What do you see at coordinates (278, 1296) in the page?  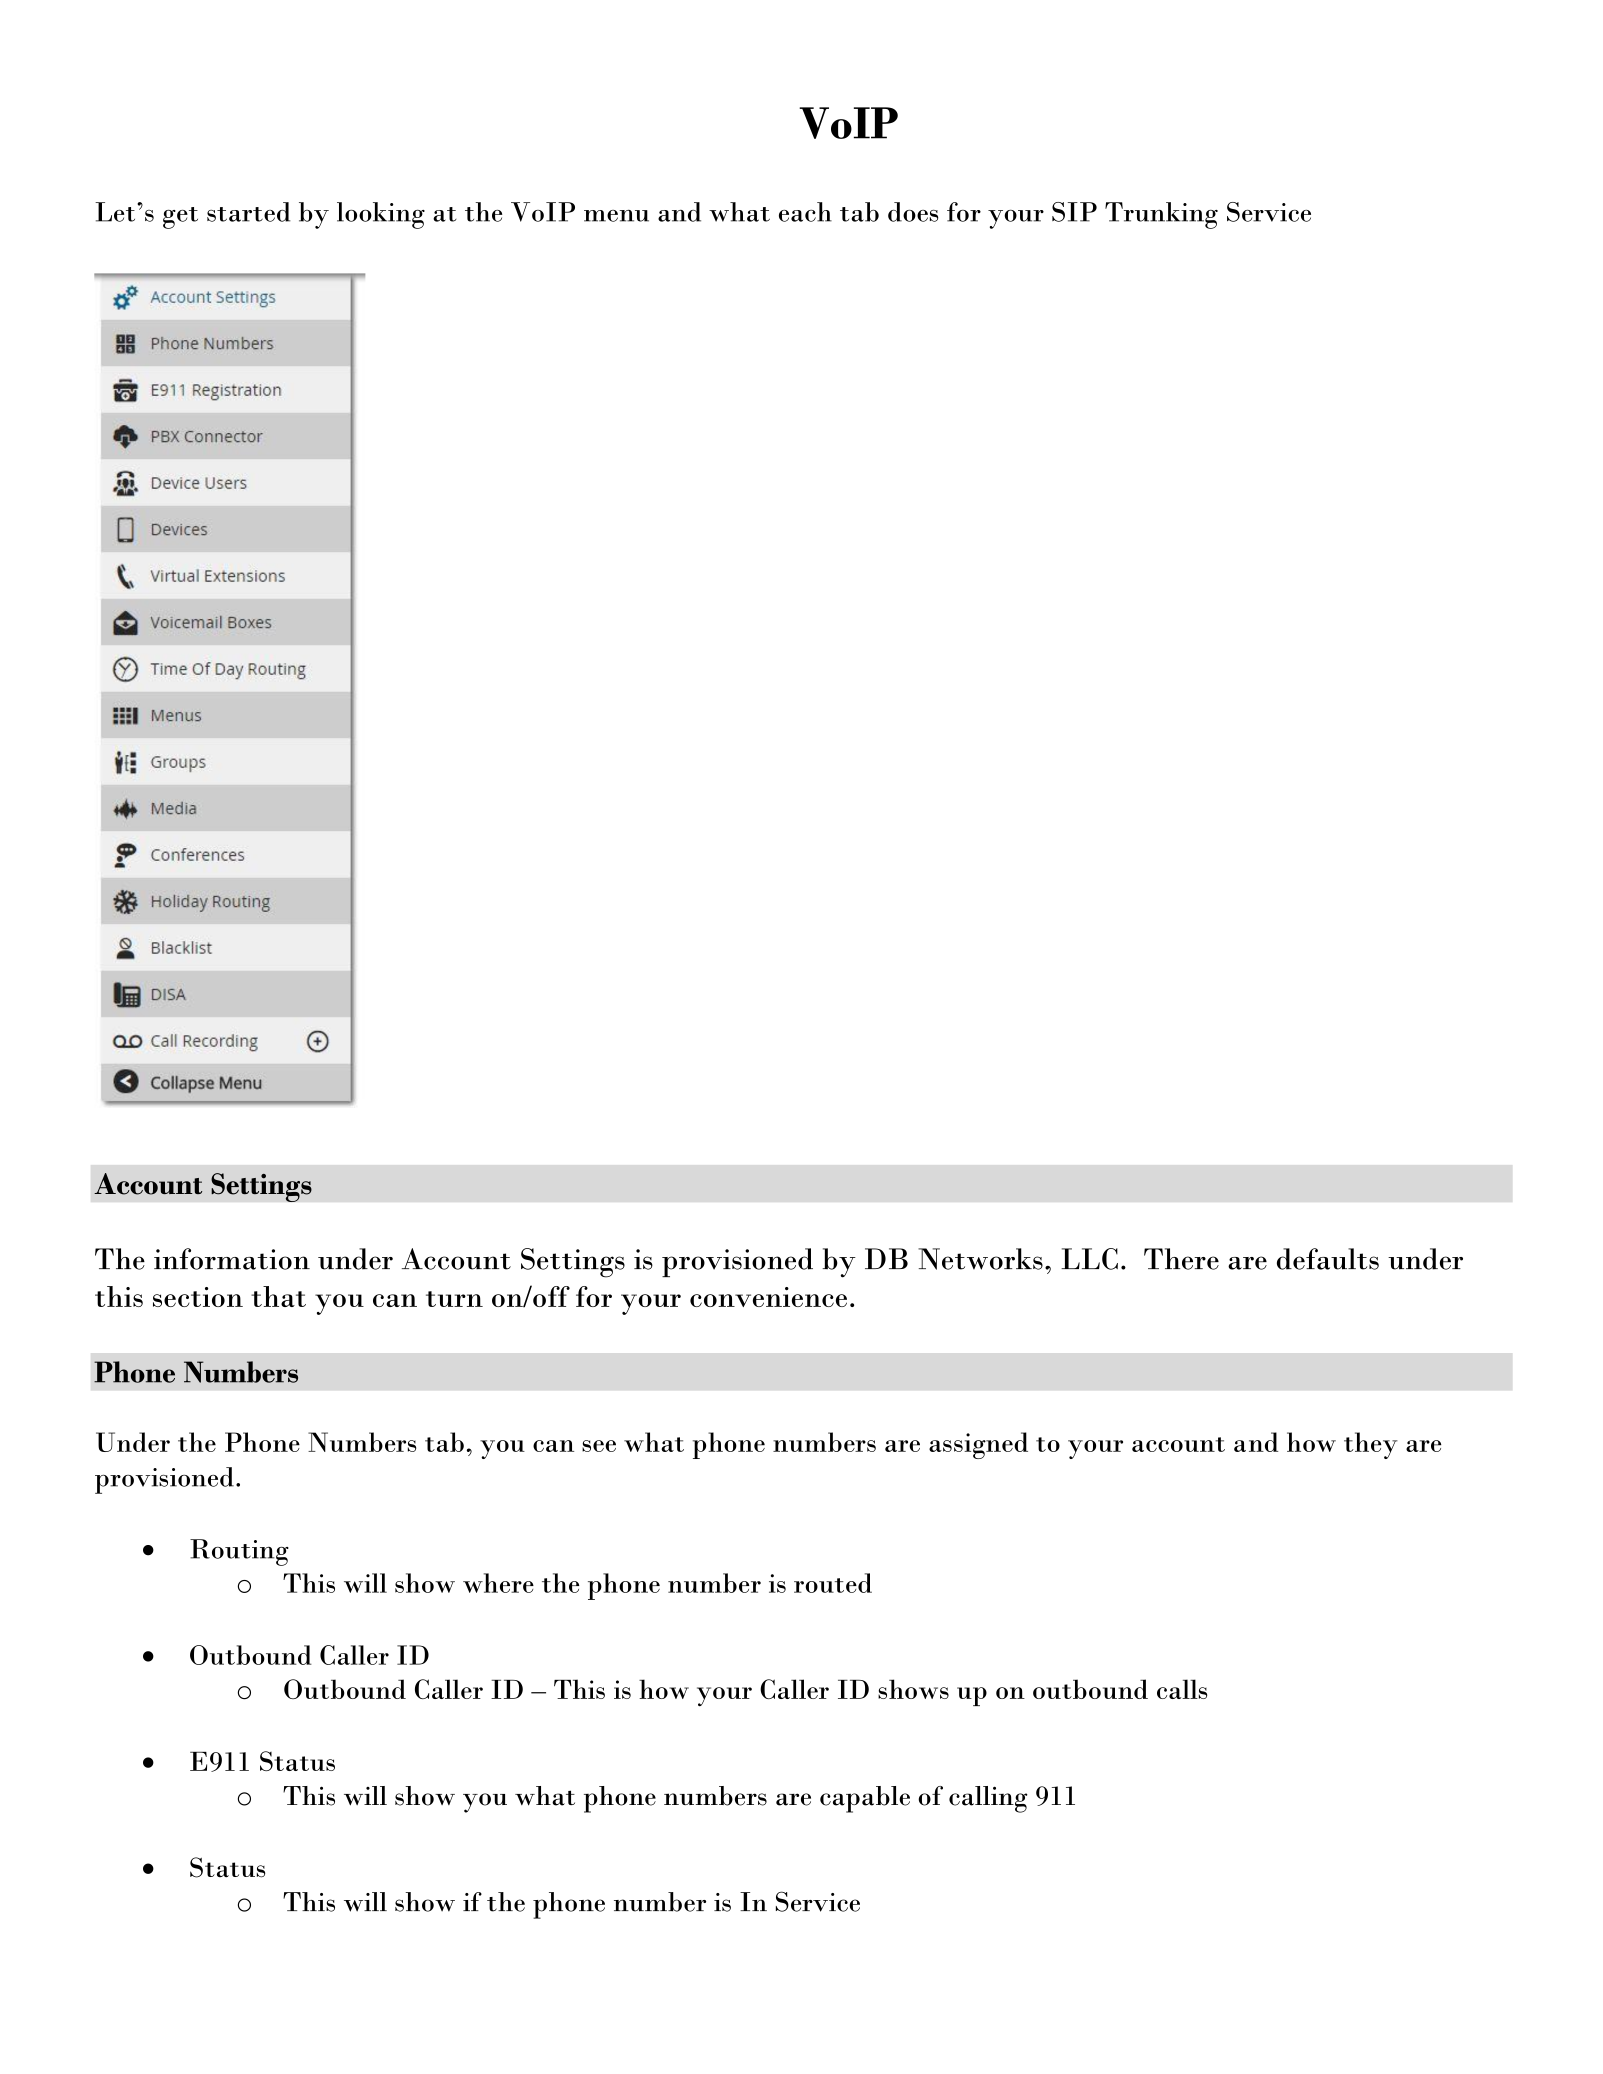 I see `that` at bounding box center [278, 1296].
